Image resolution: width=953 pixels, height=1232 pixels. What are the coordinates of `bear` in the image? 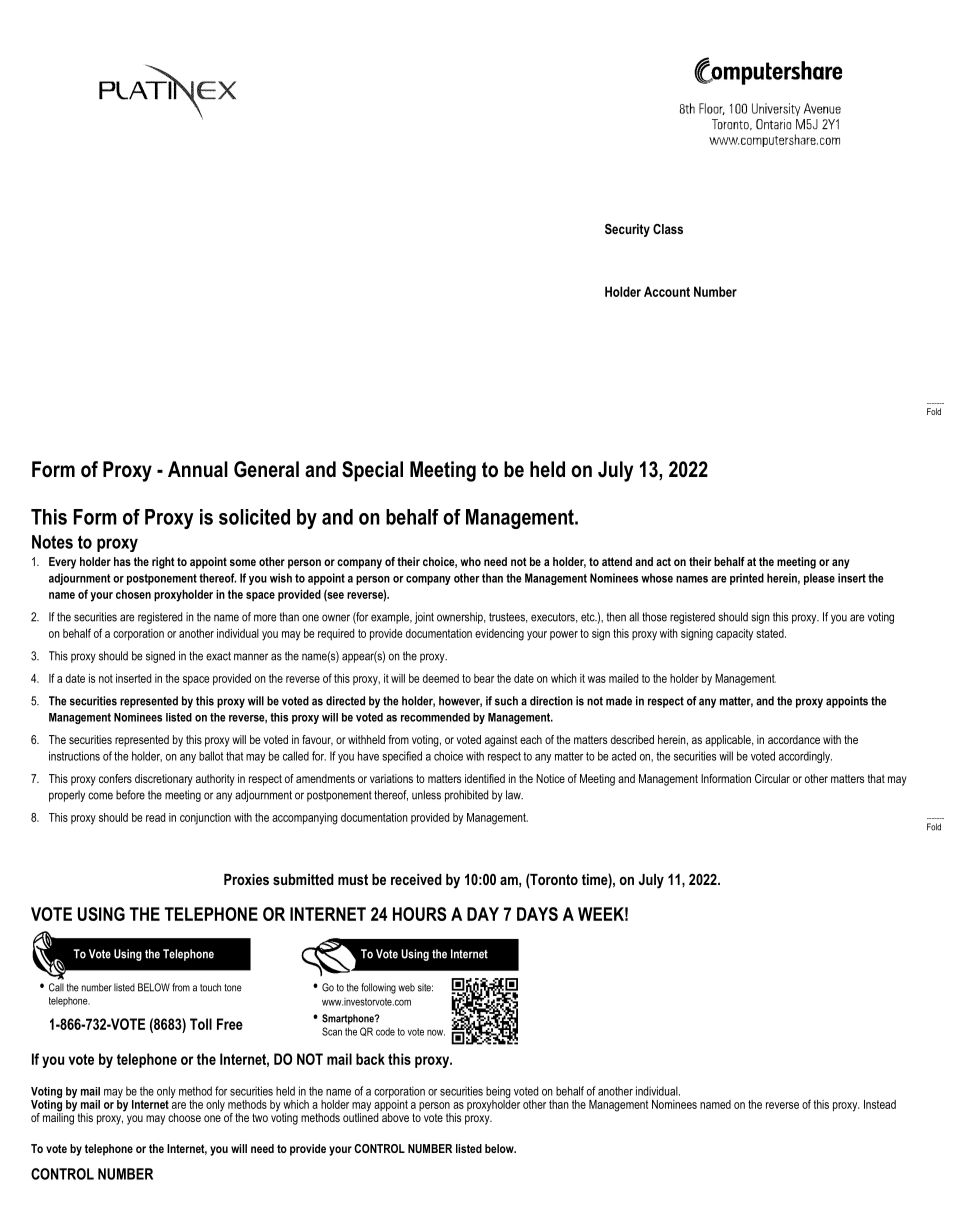 It's located at (484, 678).
